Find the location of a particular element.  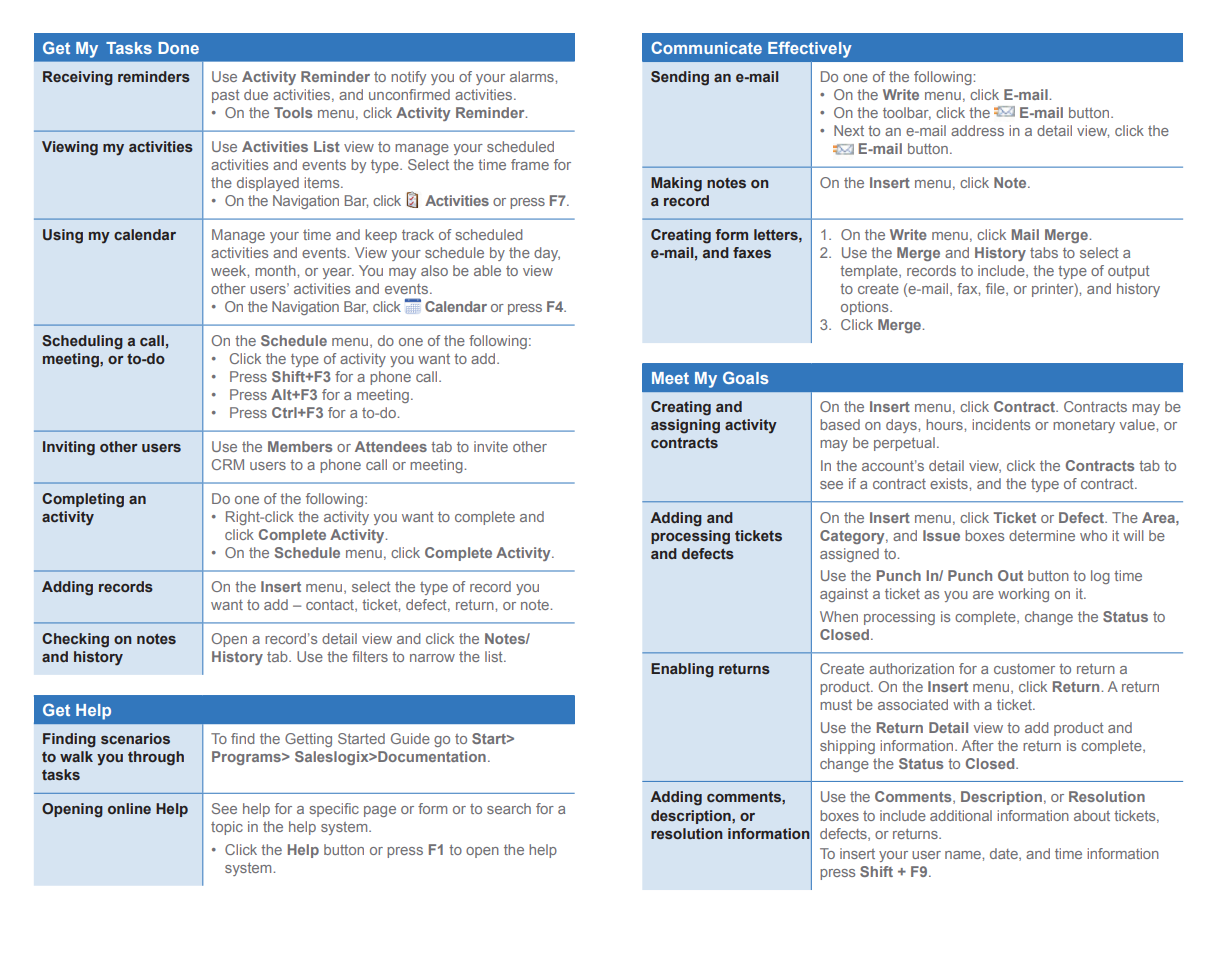

additional is located at coordinates (961, 815).
